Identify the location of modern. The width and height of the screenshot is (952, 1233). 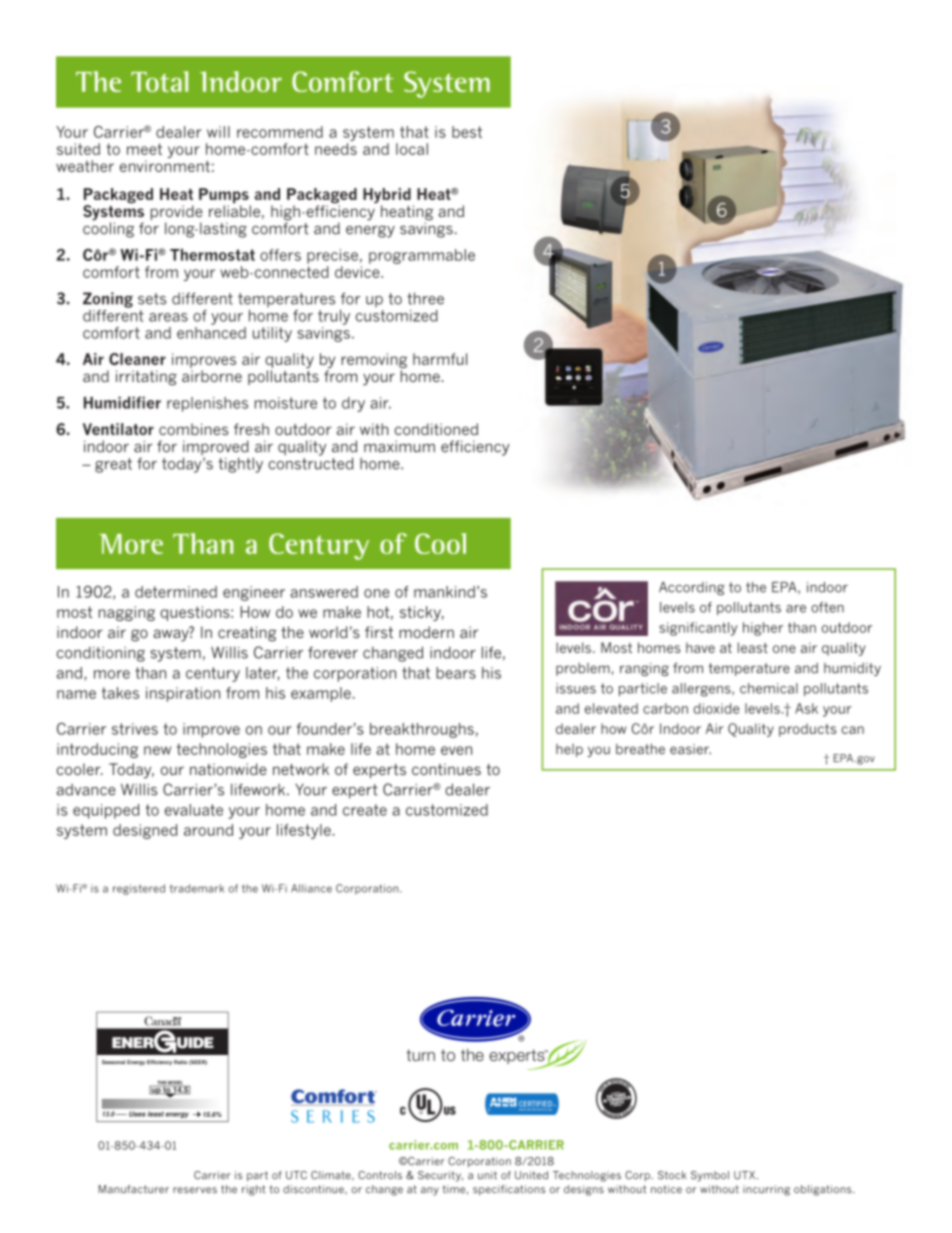
(426, 632).
